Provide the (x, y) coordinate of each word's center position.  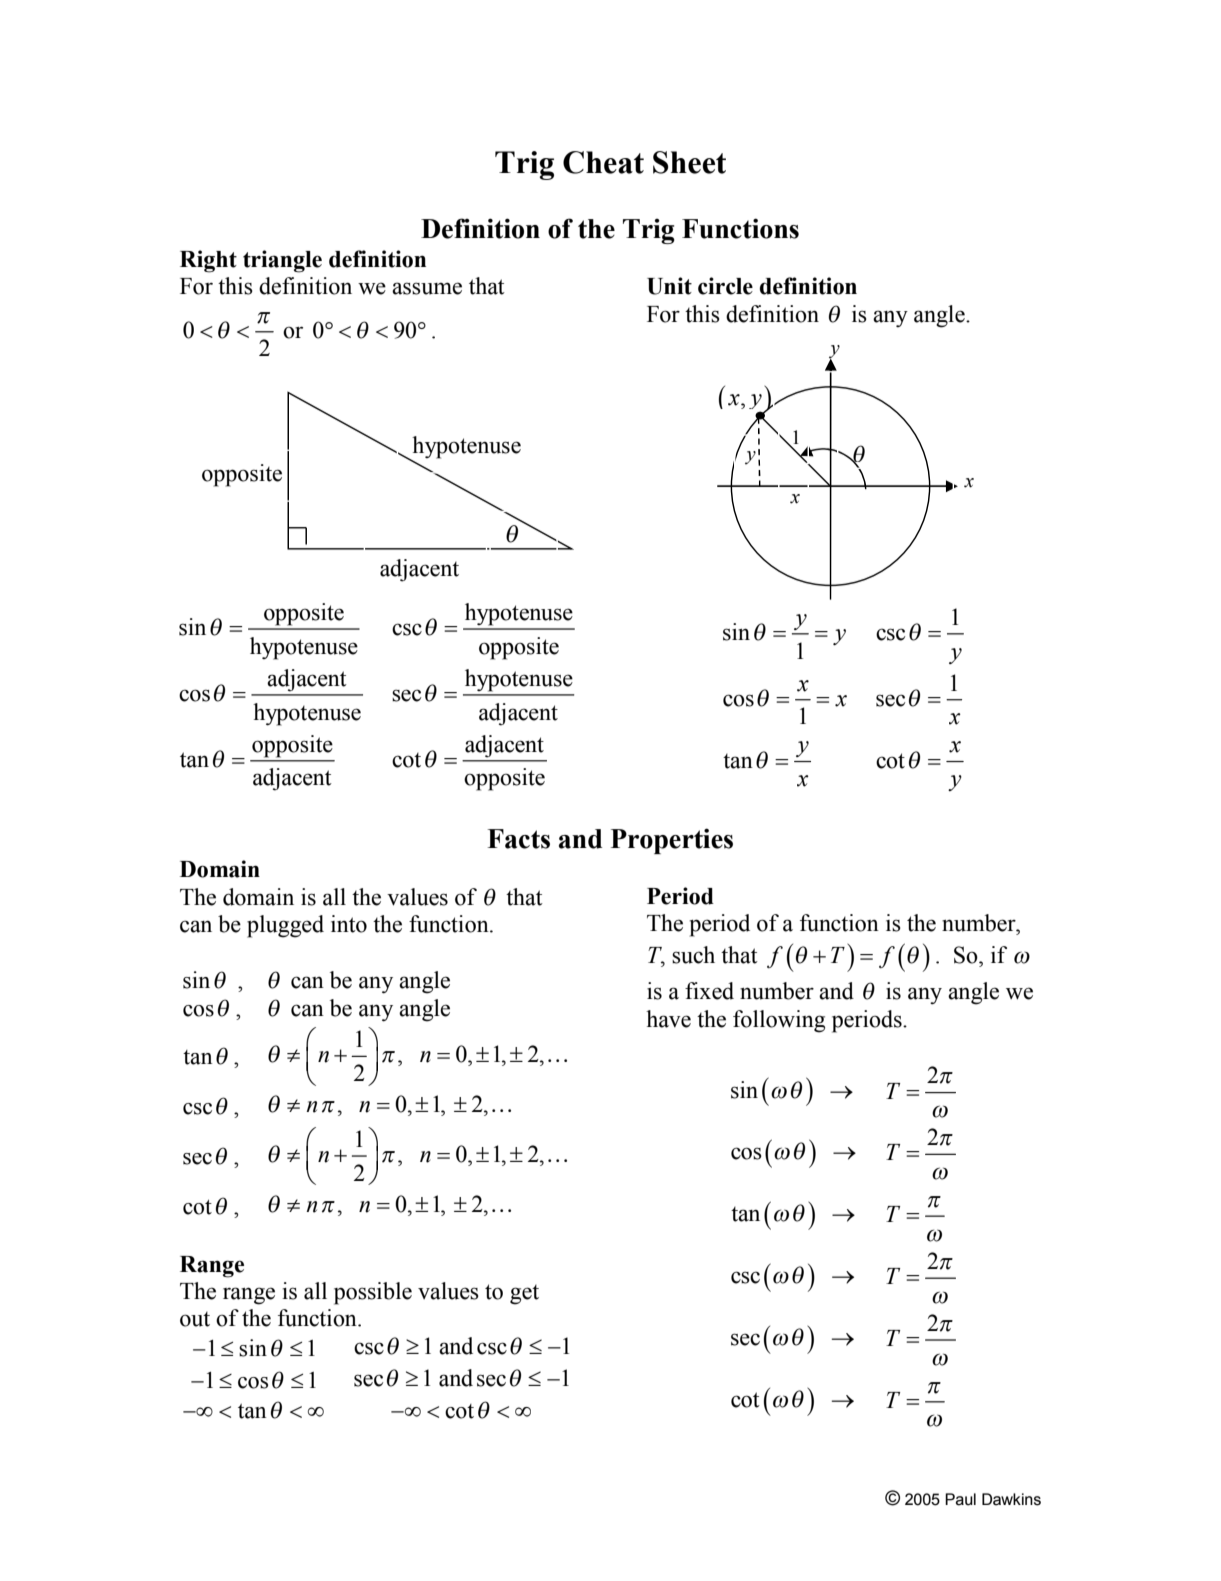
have (668, 1019)
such (693, 955)
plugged (285, 926)
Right (208, 261)
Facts (518, 839)
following (779, 1021)
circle (725, 286)
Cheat (603, 162)
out (195, 1319)
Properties (672, 841)
